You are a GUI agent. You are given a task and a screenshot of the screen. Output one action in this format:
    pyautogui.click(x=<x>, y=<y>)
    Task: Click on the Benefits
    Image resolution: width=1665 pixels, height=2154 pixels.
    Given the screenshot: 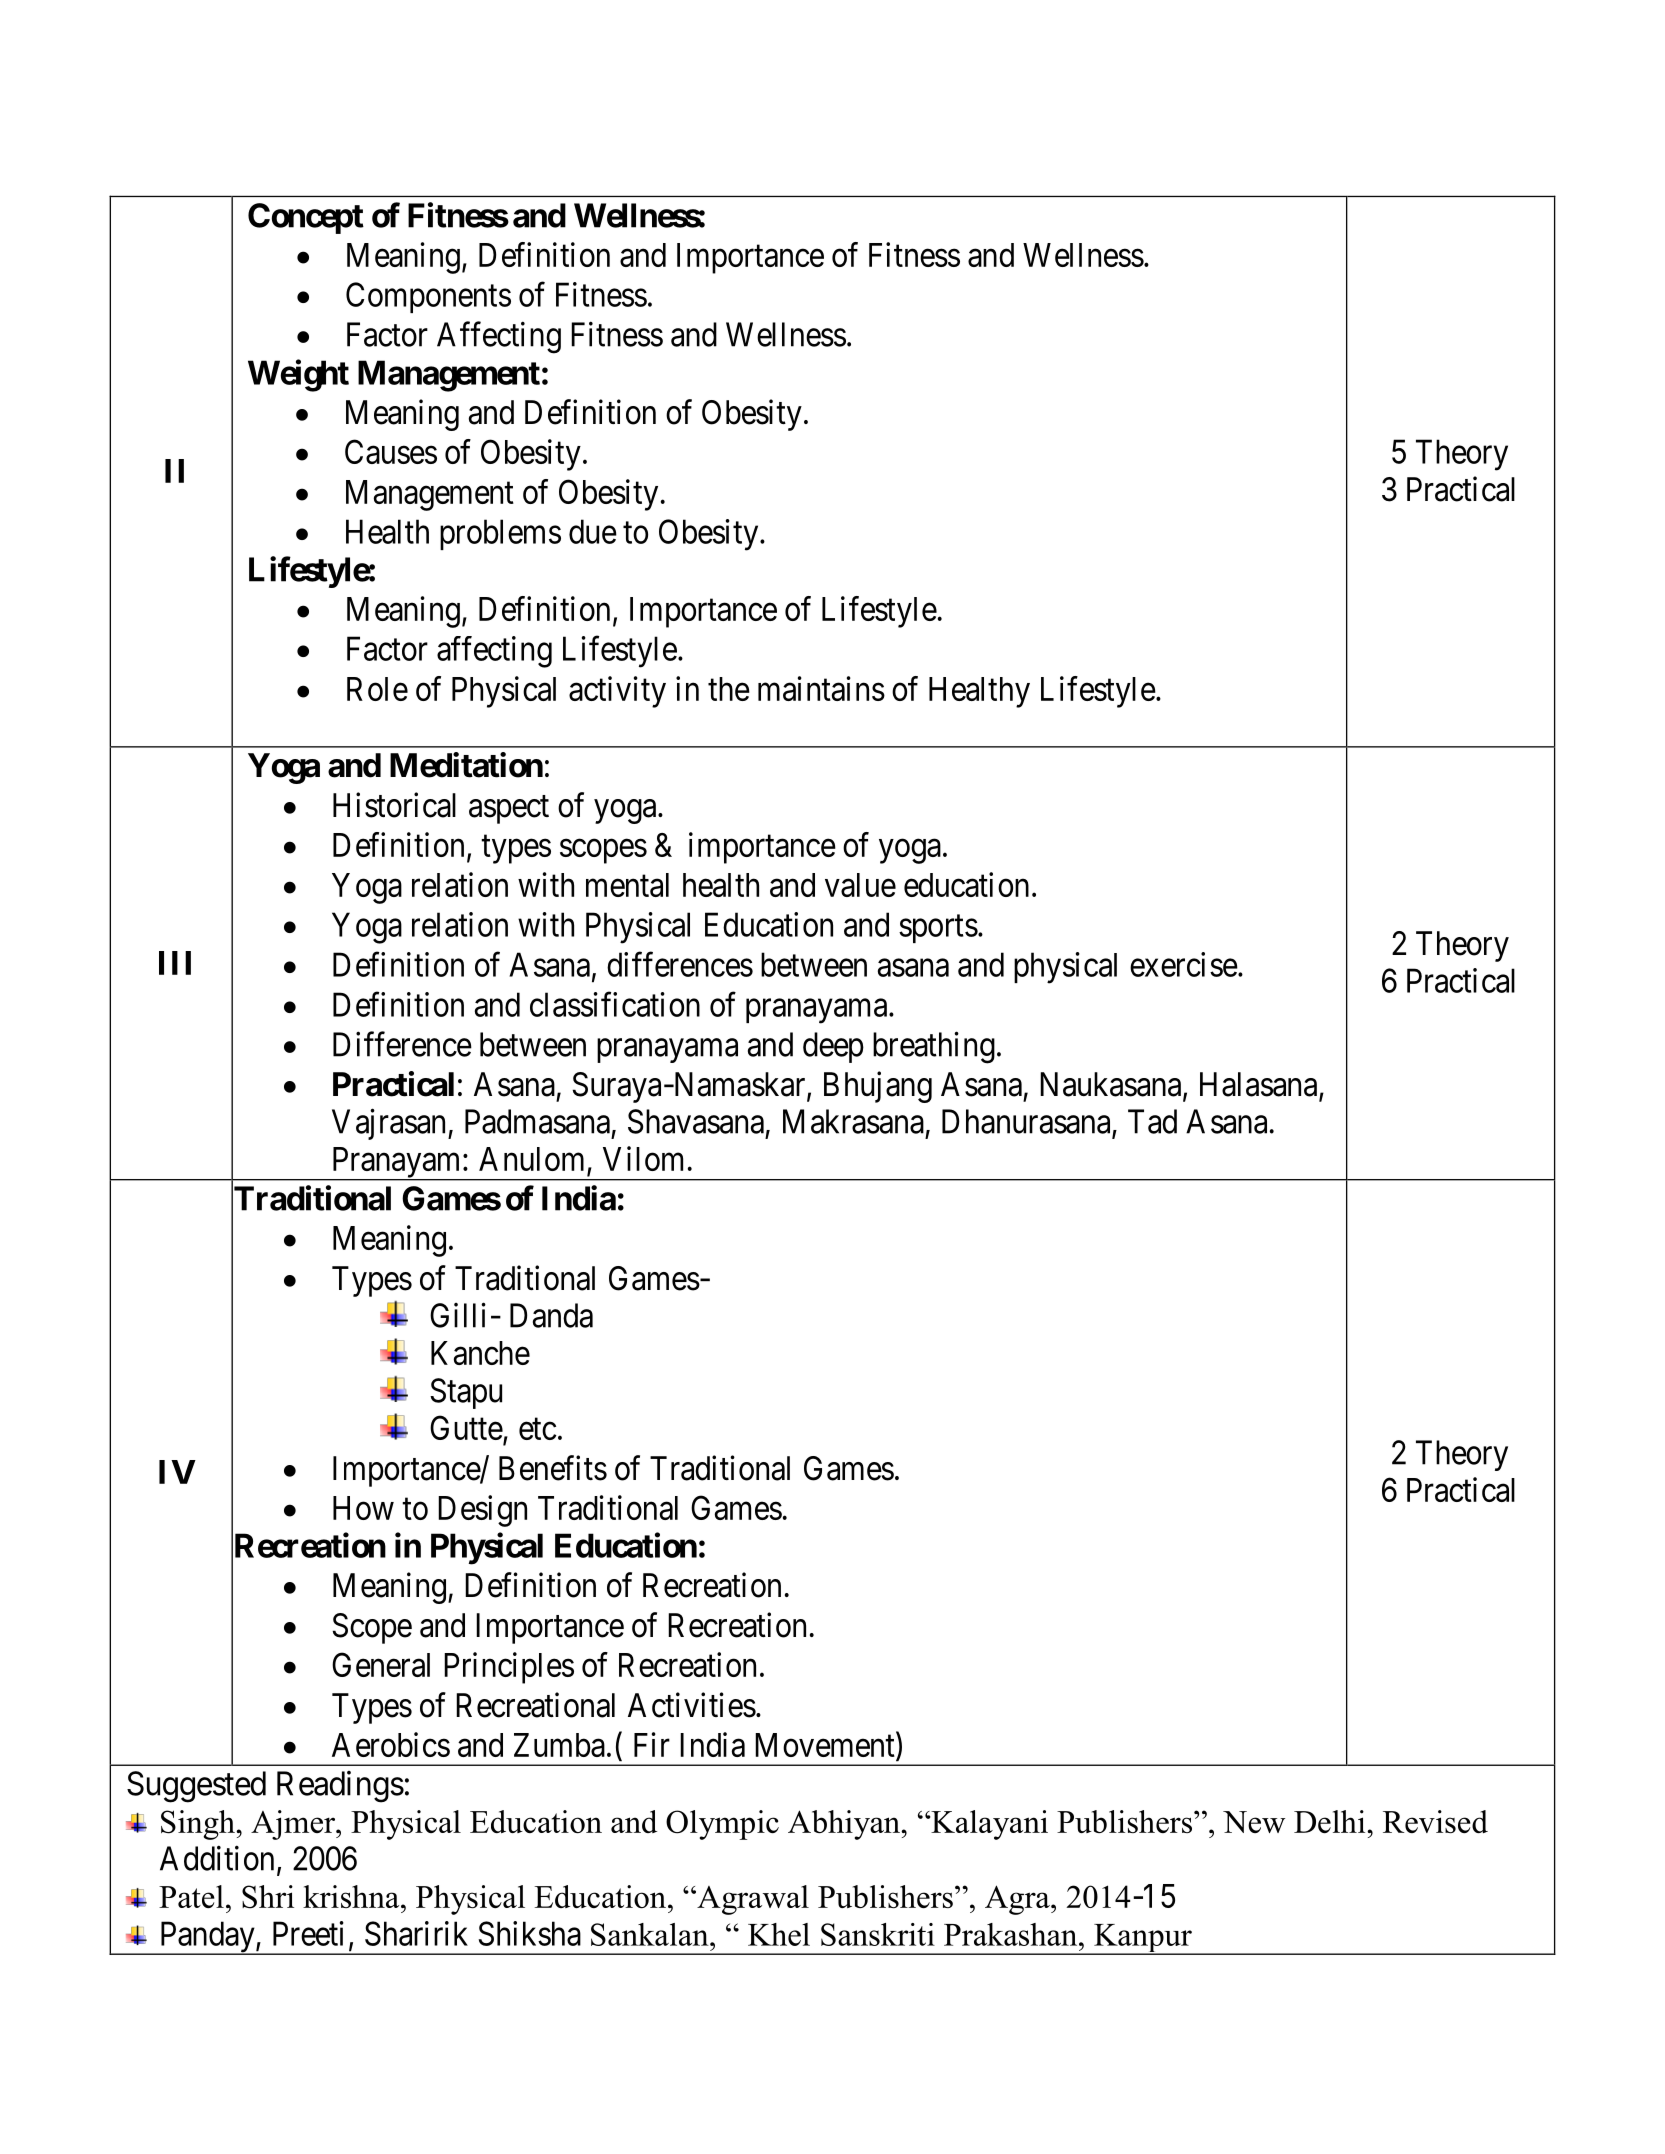 What is the action you would take?
    pyautogui.click(x=553, y=1468)
